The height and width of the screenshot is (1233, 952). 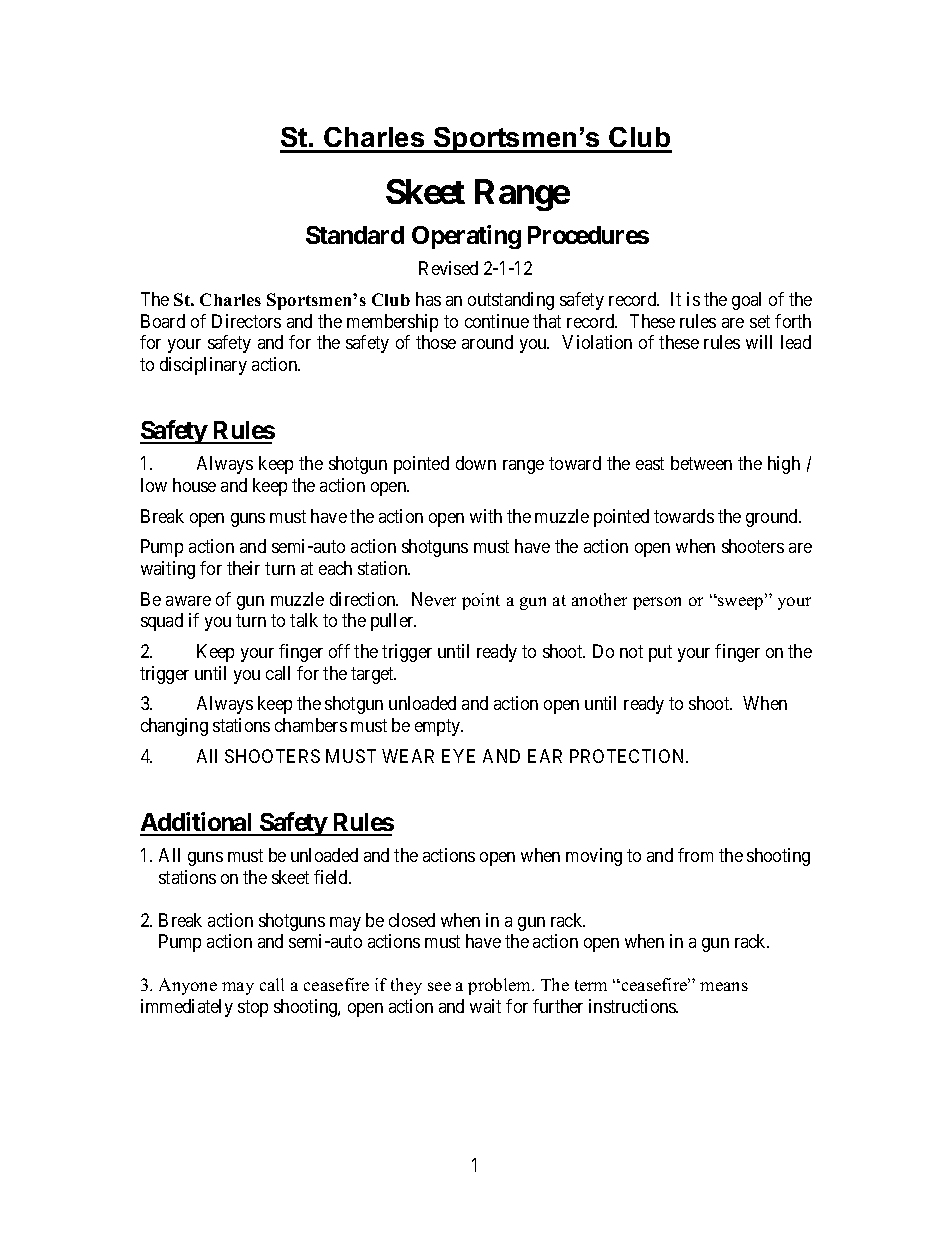 I want to click on aware, so click(x=188, y=601).
